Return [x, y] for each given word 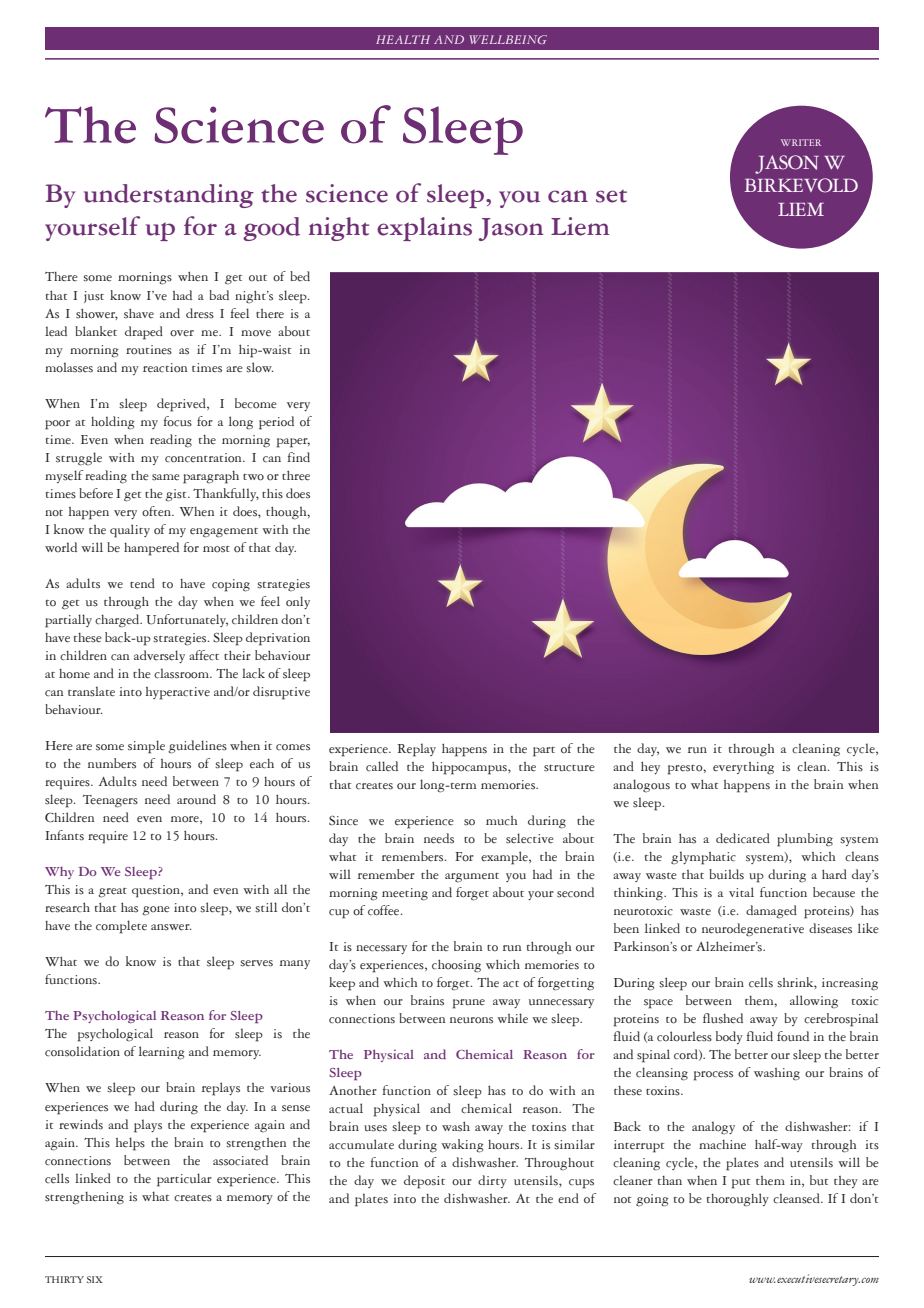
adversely [159, 656]
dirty [492, 1181]
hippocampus [470, 768]
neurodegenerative [753, 930]
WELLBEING [508, 39]
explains [424, 229]
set [611, 196]
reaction [165, 368]
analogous [641, 786]
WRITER [801, 142]
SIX [95, 1279]
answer [171, 927]
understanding [169, 196]
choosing [456, 966]
